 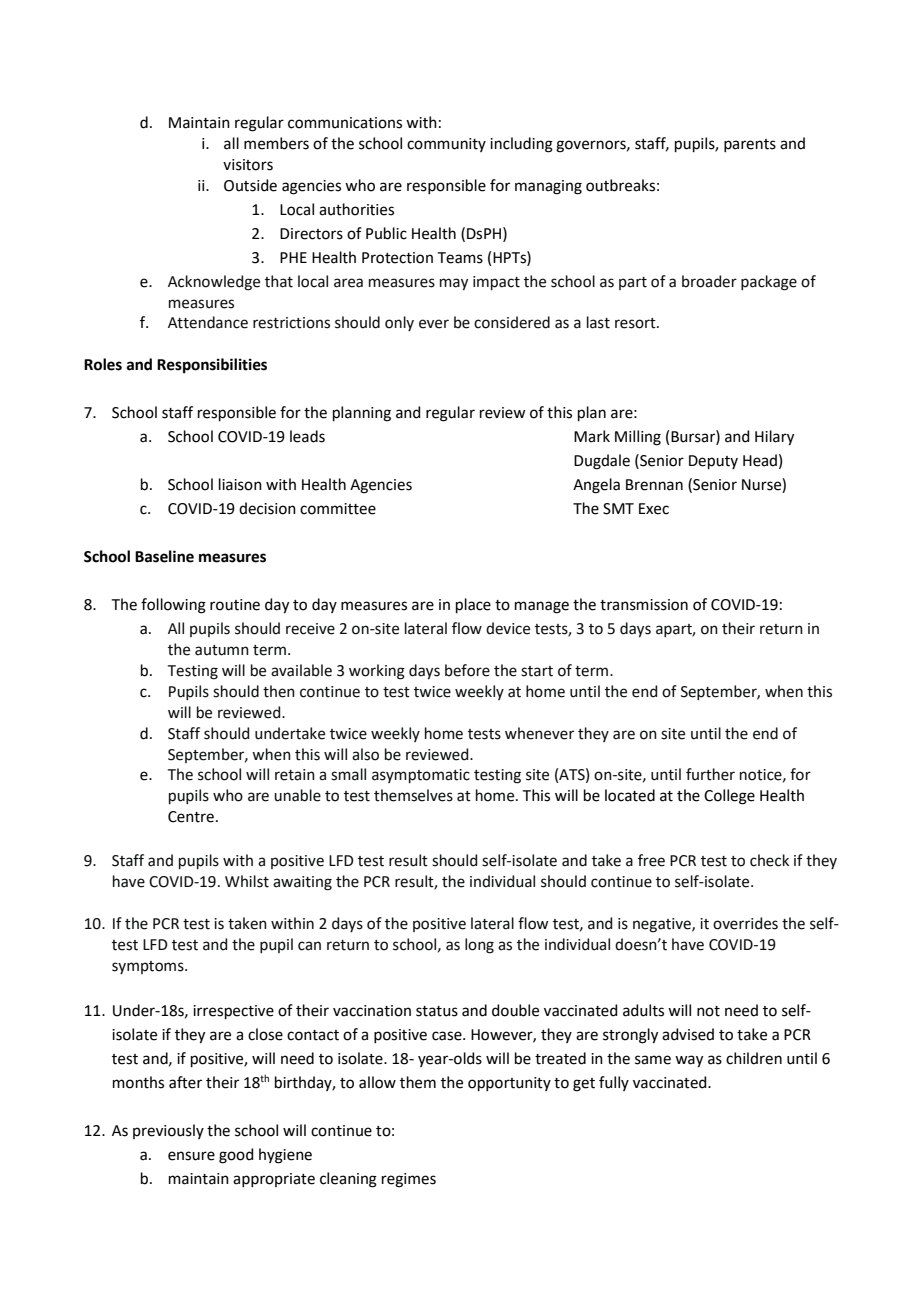 What do you see at coordinates (713, 462) in the screenshot?
I see `Deputy` at bounding box center [713, 462].
